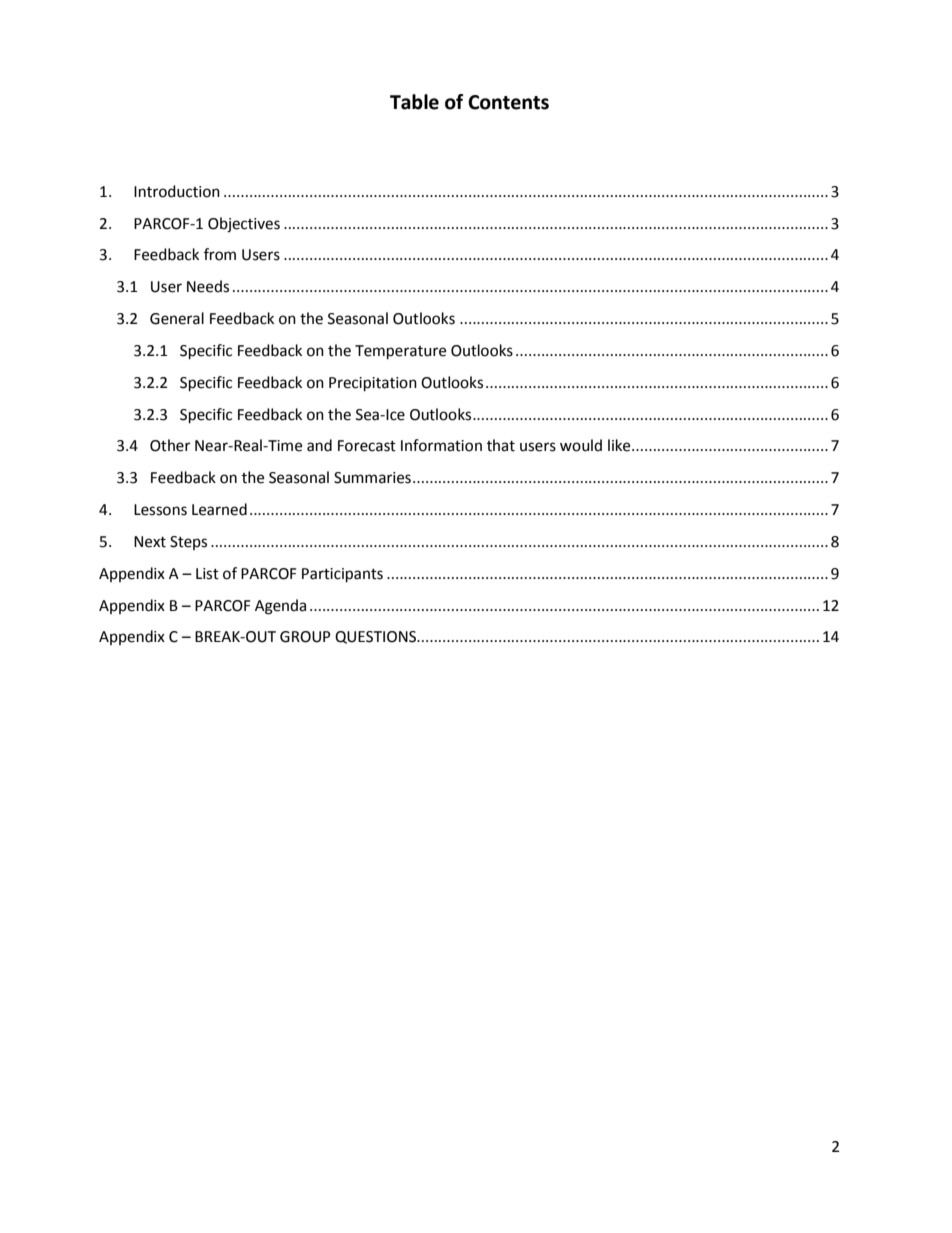  I want to click on GROUP, so click(305, 637).
